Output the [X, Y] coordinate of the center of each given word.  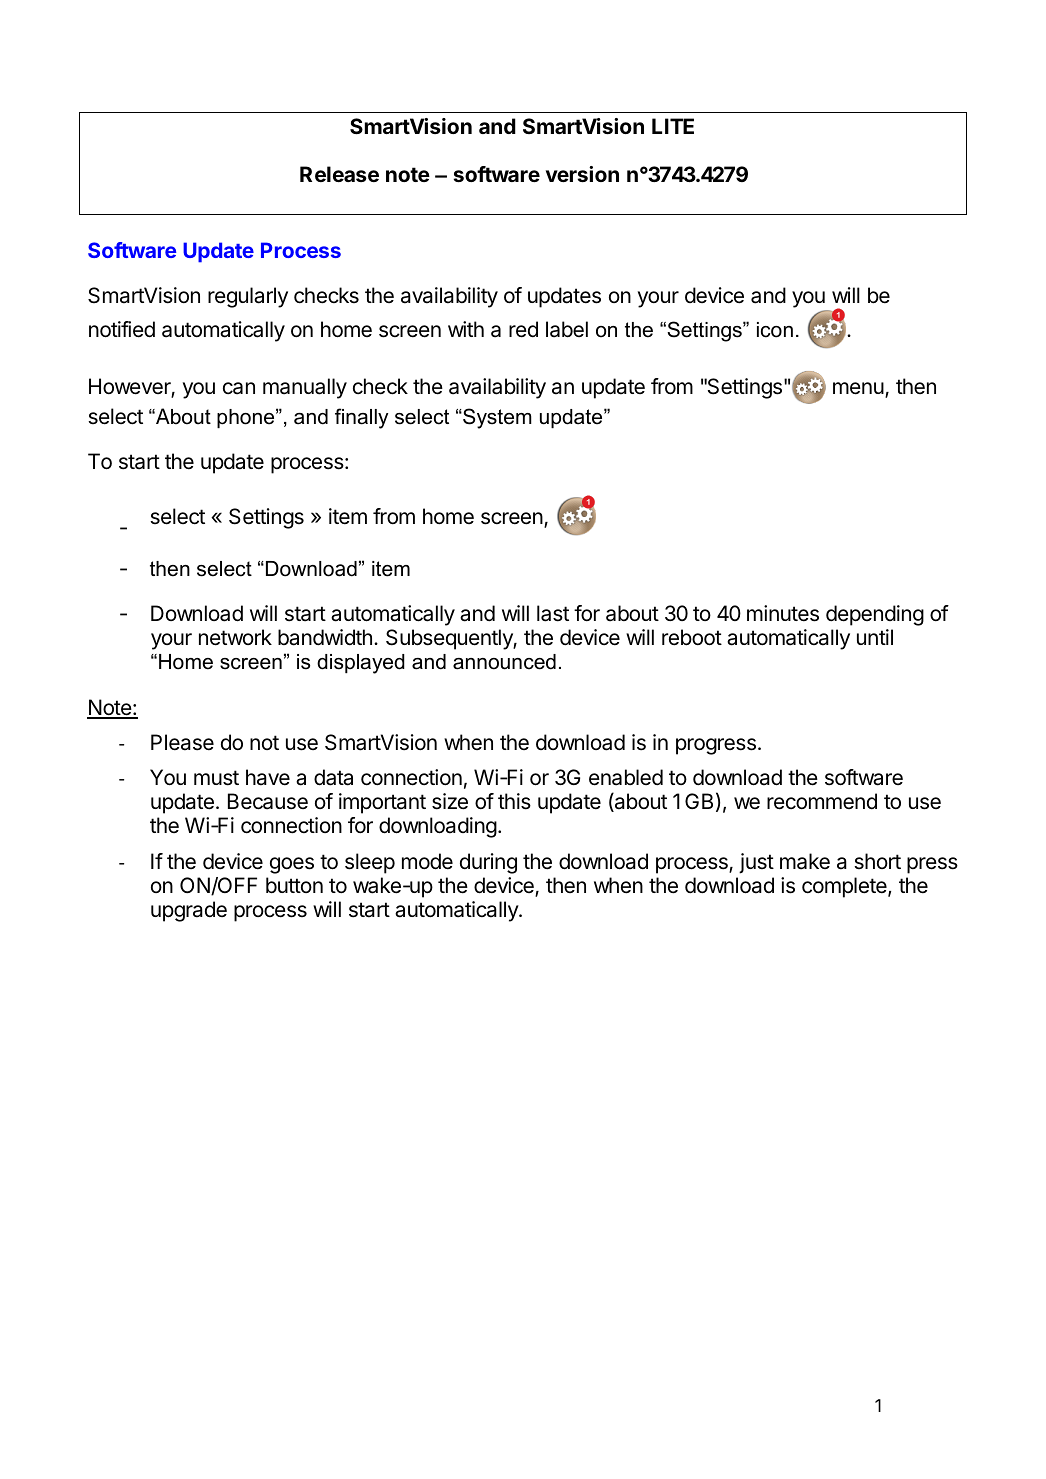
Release [339, 174]
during [488, 863]
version [582, 174]
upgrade [189, 911]
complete [845, 887]
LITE [673, 126]
